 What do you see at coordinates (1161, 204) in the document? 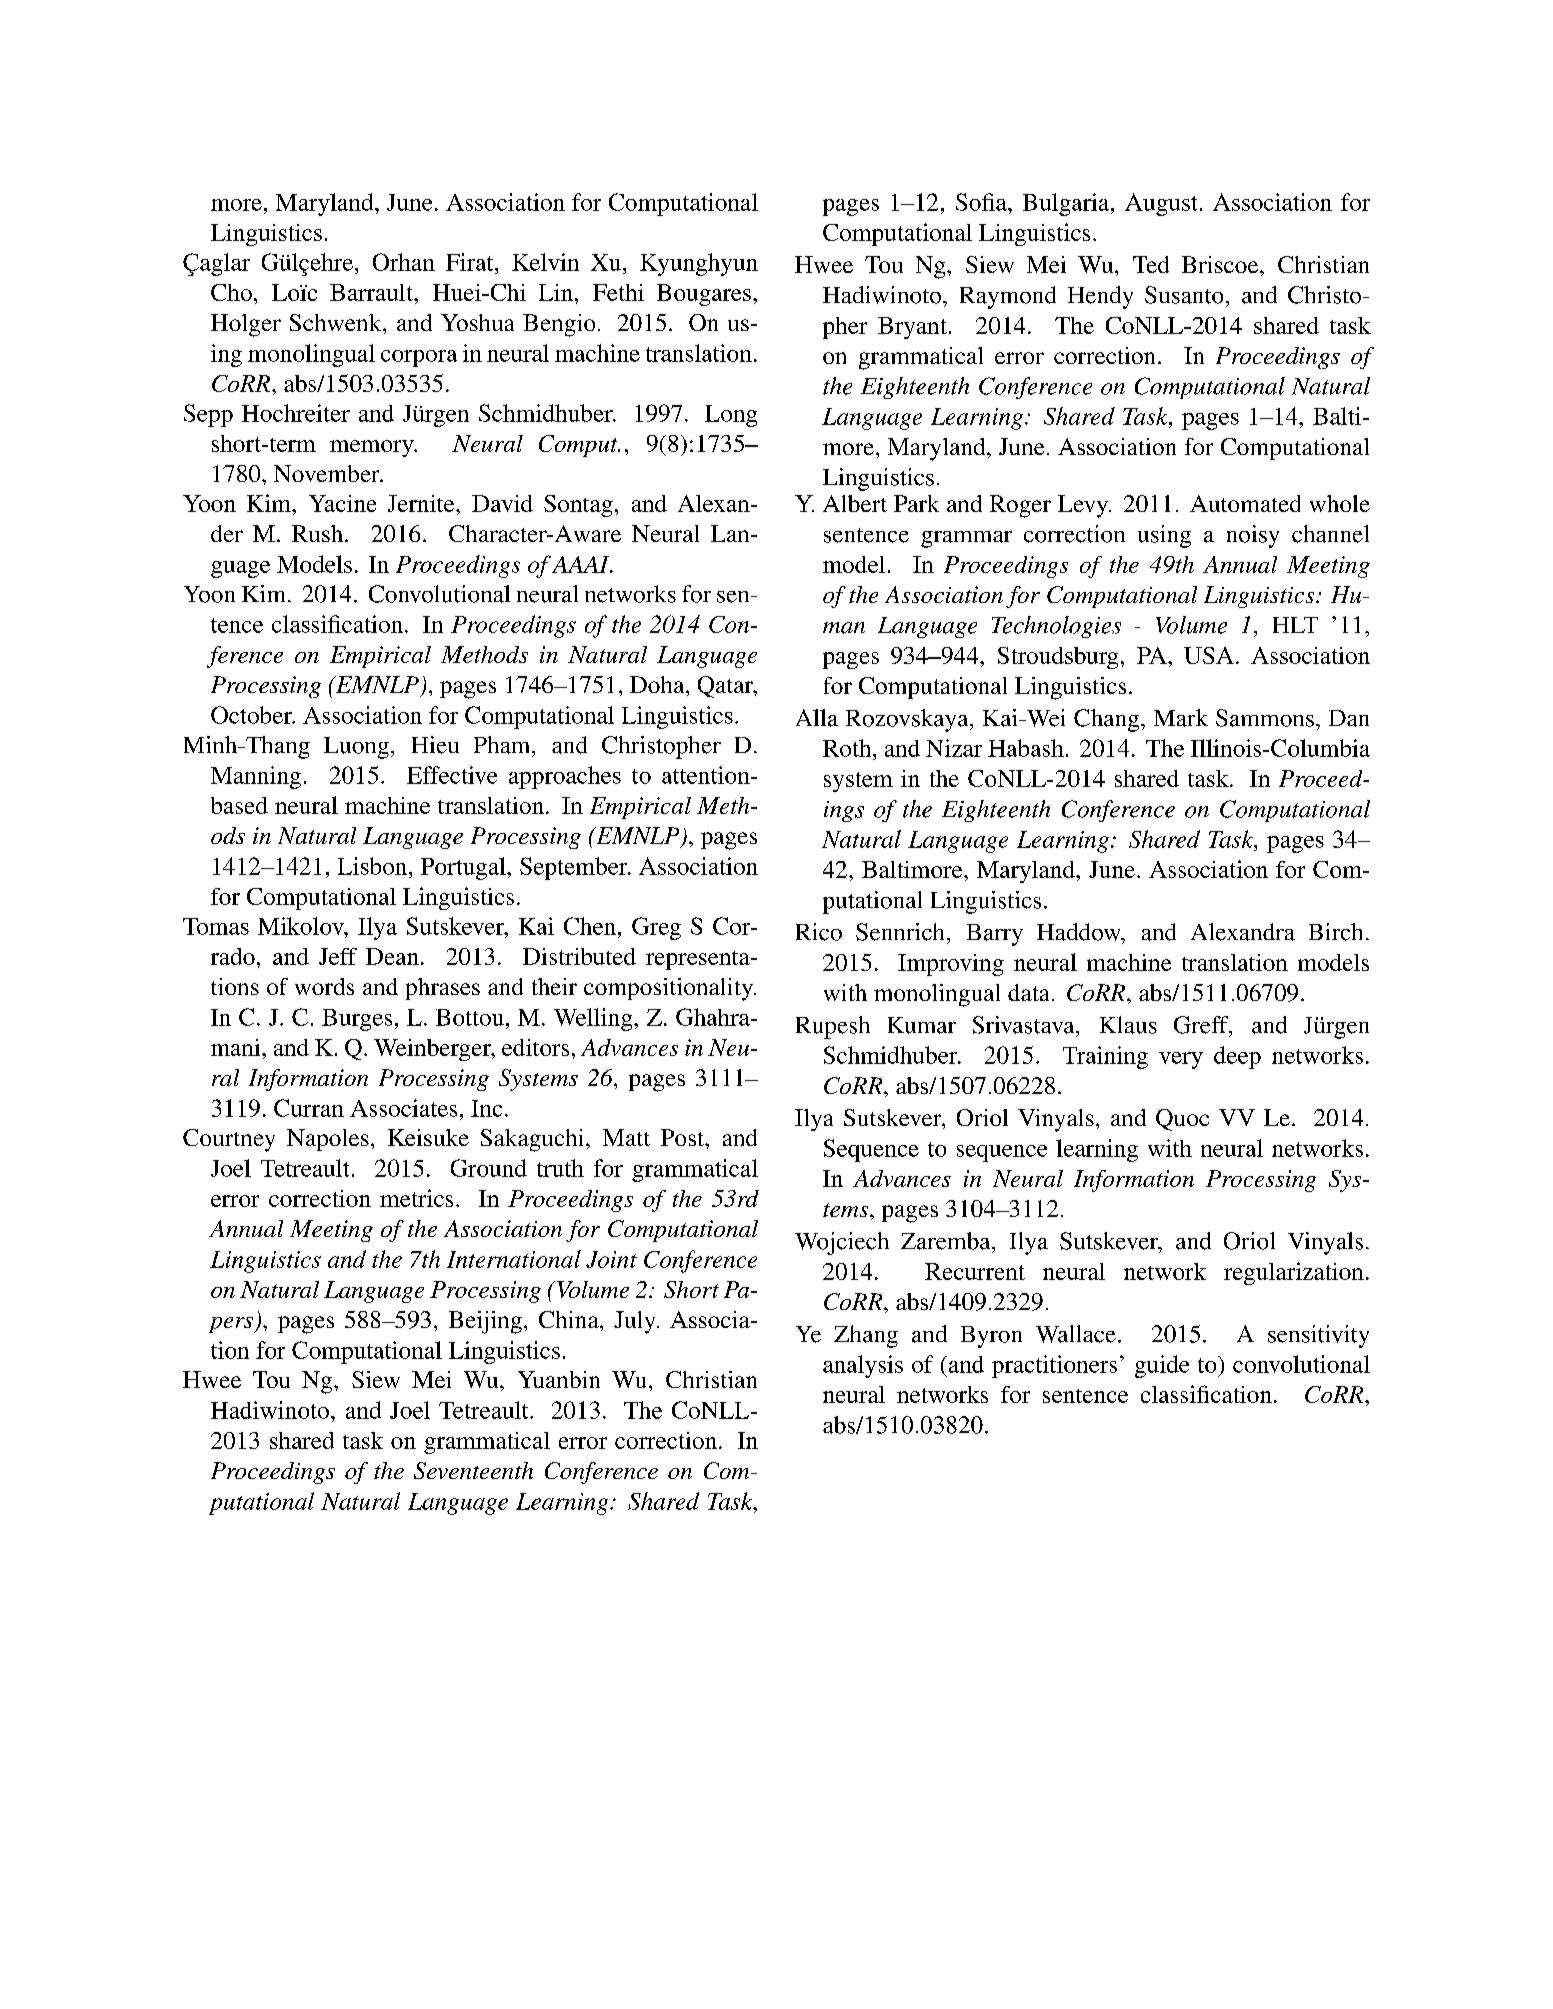
I see `August` at bounding box center [1161, 204].
